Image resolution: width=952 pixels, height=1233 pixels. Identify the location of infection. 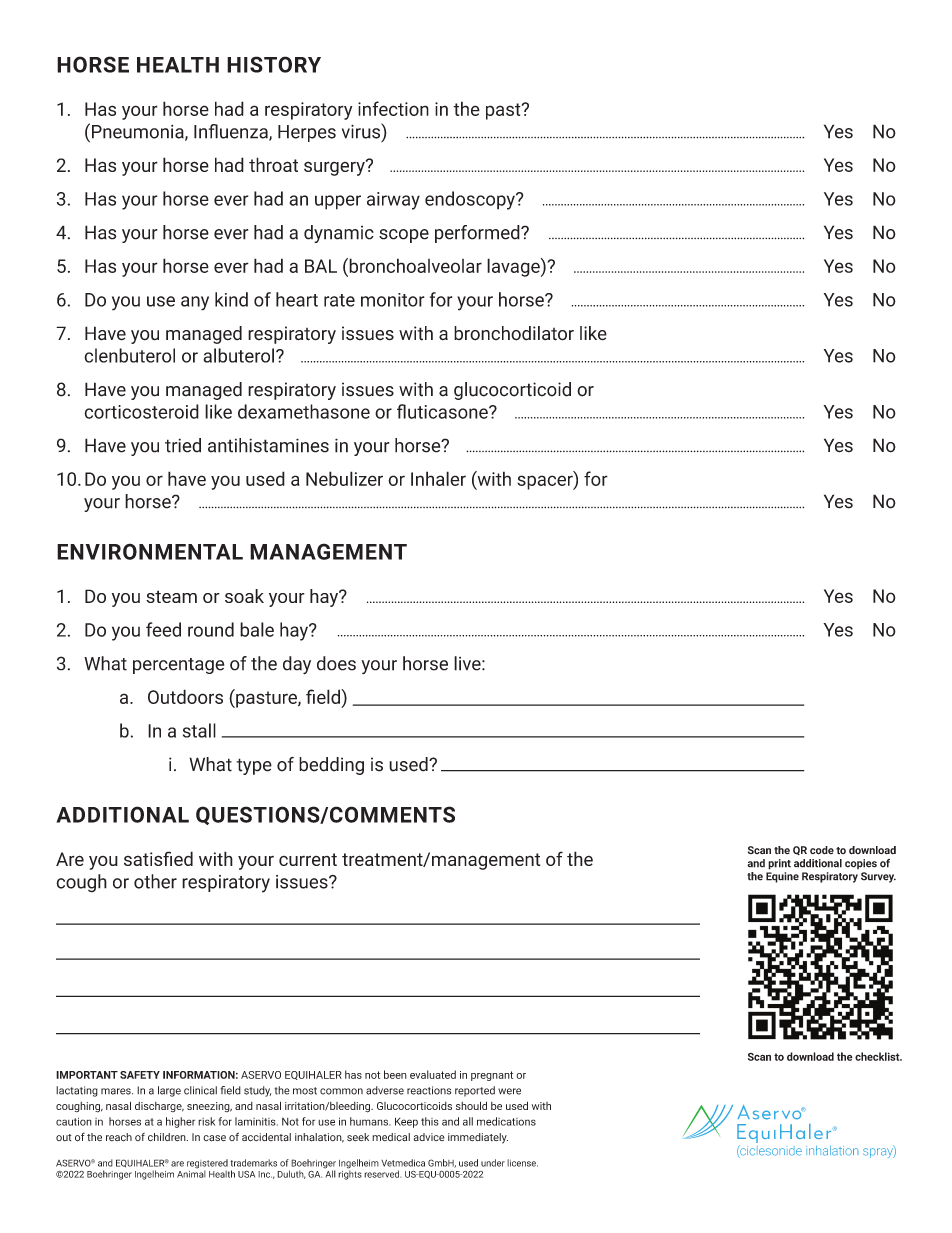
(393, 108).
